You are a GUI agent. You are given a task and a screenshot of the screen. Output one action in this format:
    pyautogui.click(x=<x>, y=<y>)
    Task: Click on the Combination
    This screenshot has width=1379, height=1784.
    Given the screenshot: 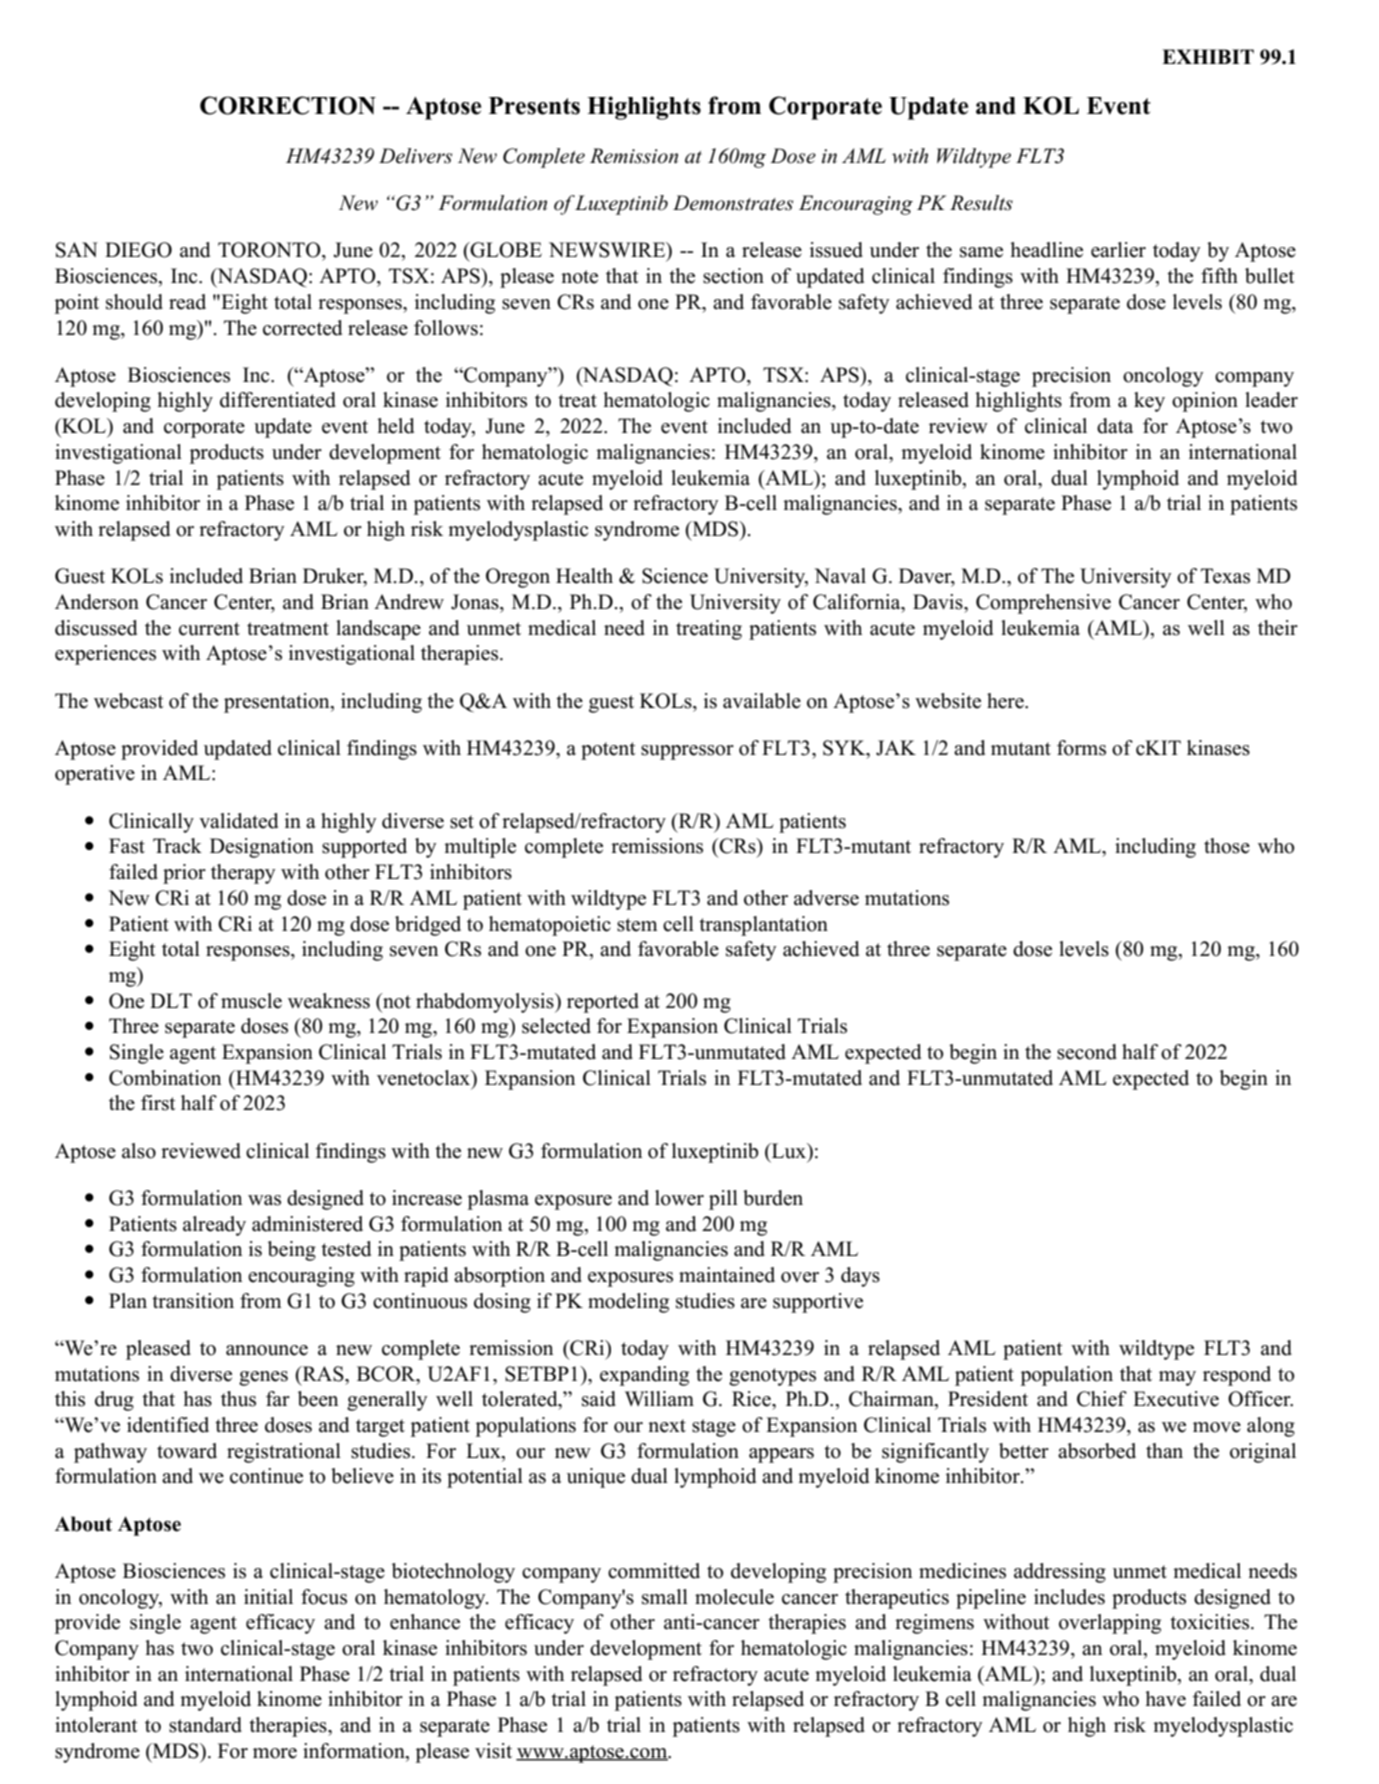 What is the action you would take?
    pyautogui.click(x=165, y=1078)
